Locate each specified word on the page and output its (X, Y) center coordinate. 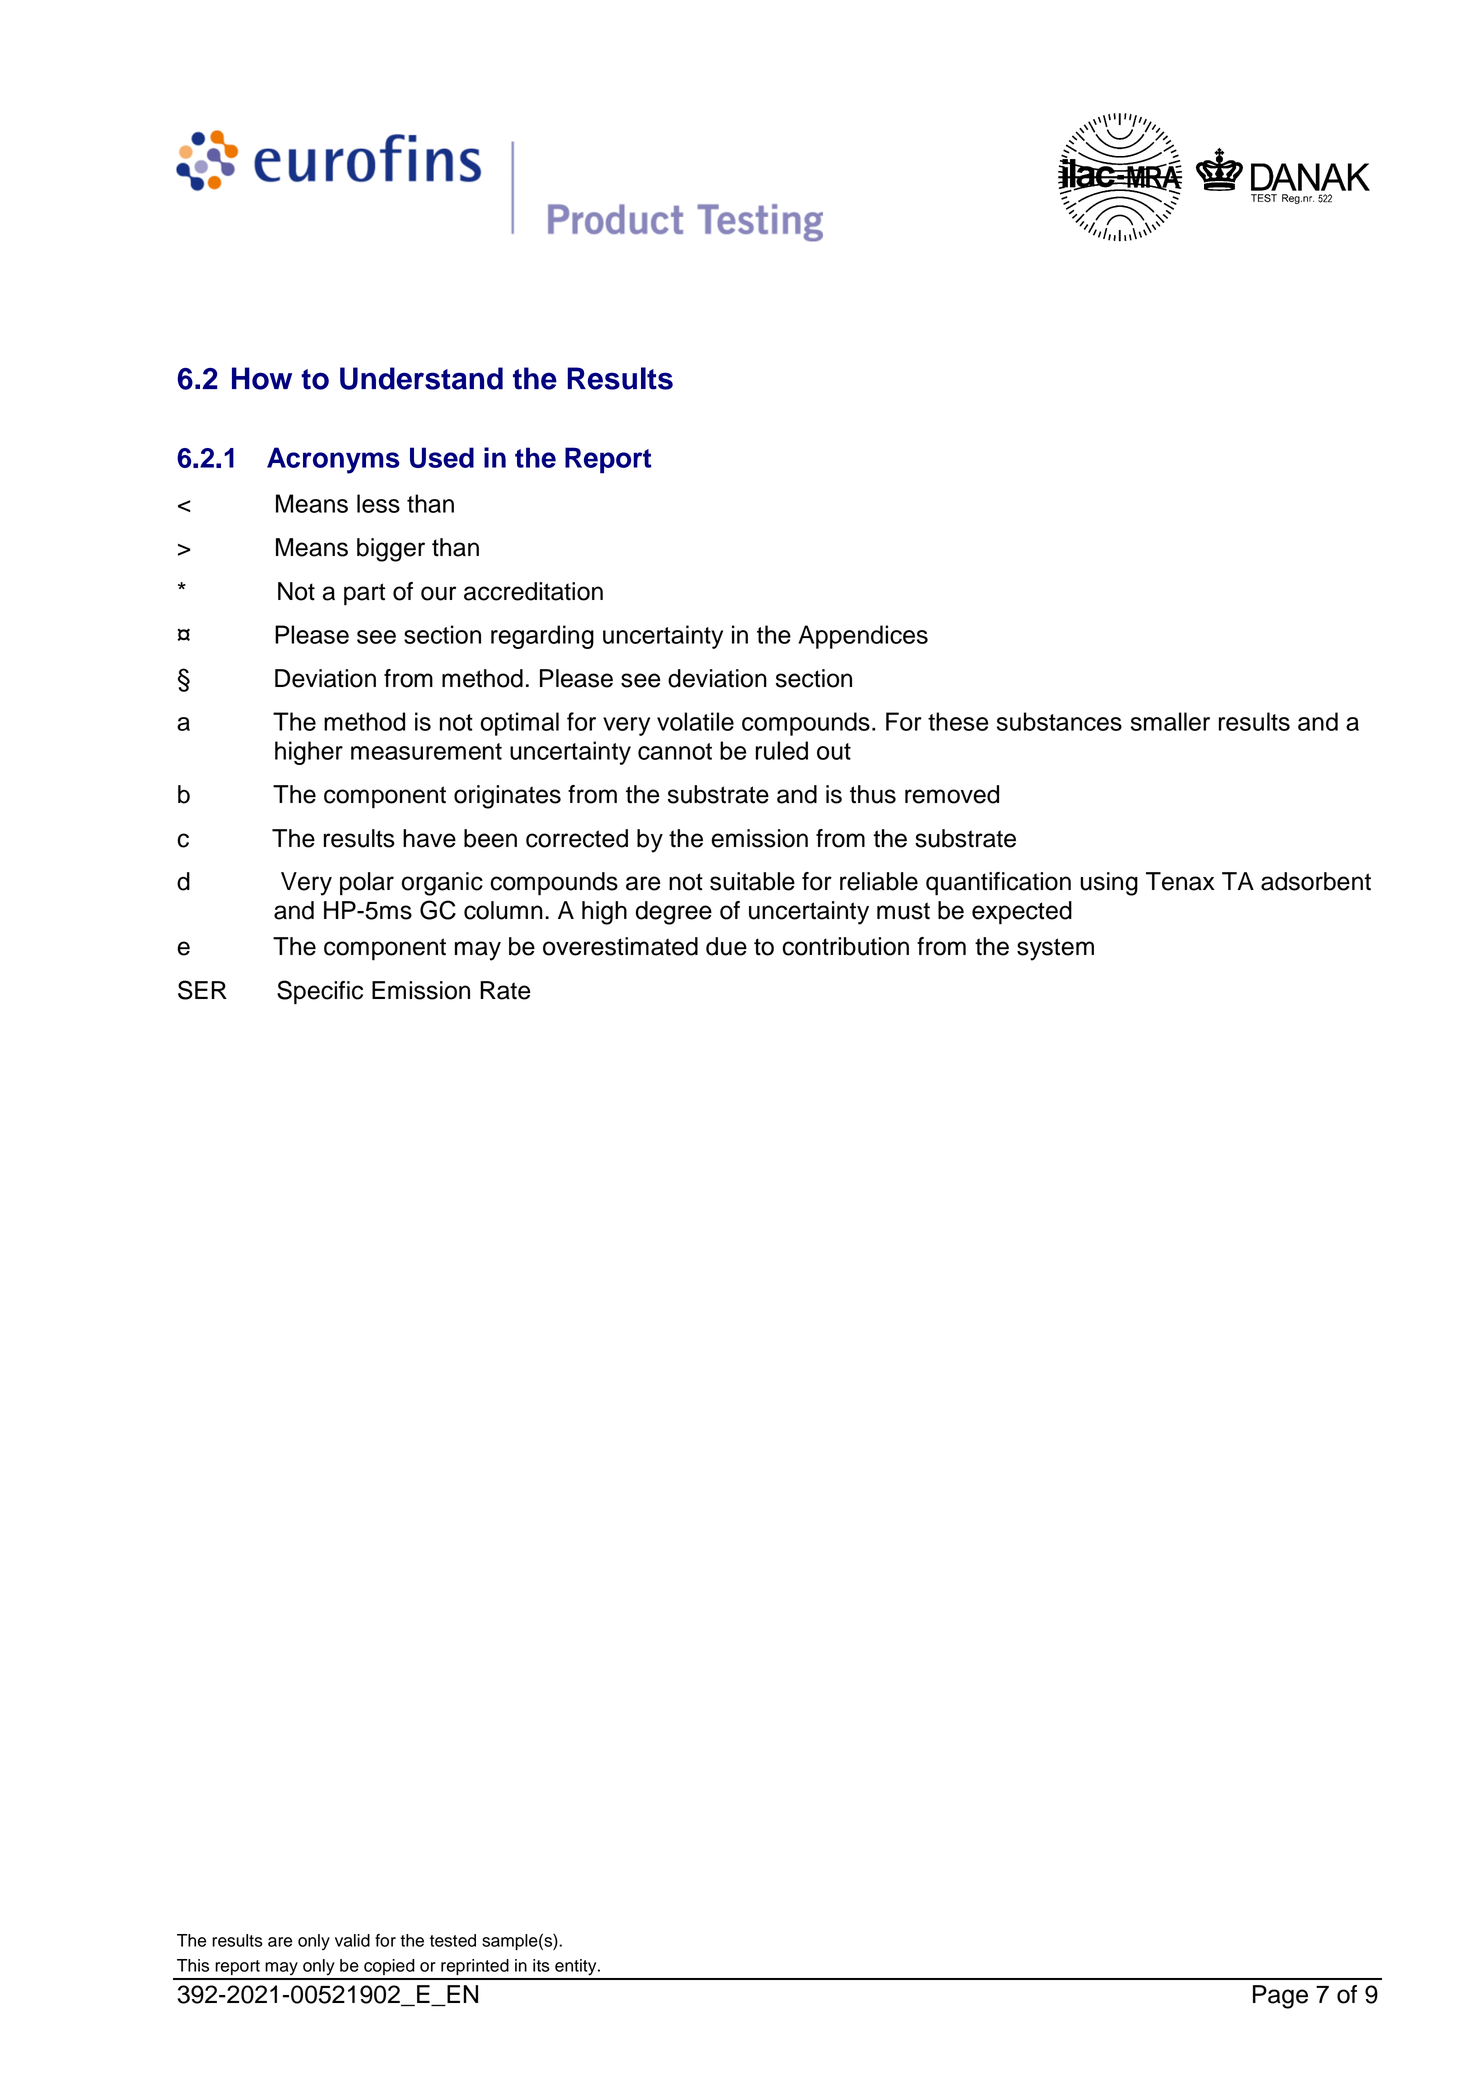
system (1055, 949)
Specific (320, 992)
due (726, 946)
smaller (1170, 721)
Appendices (863, 637)
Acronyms (333, 460)
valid (352, 1940)
